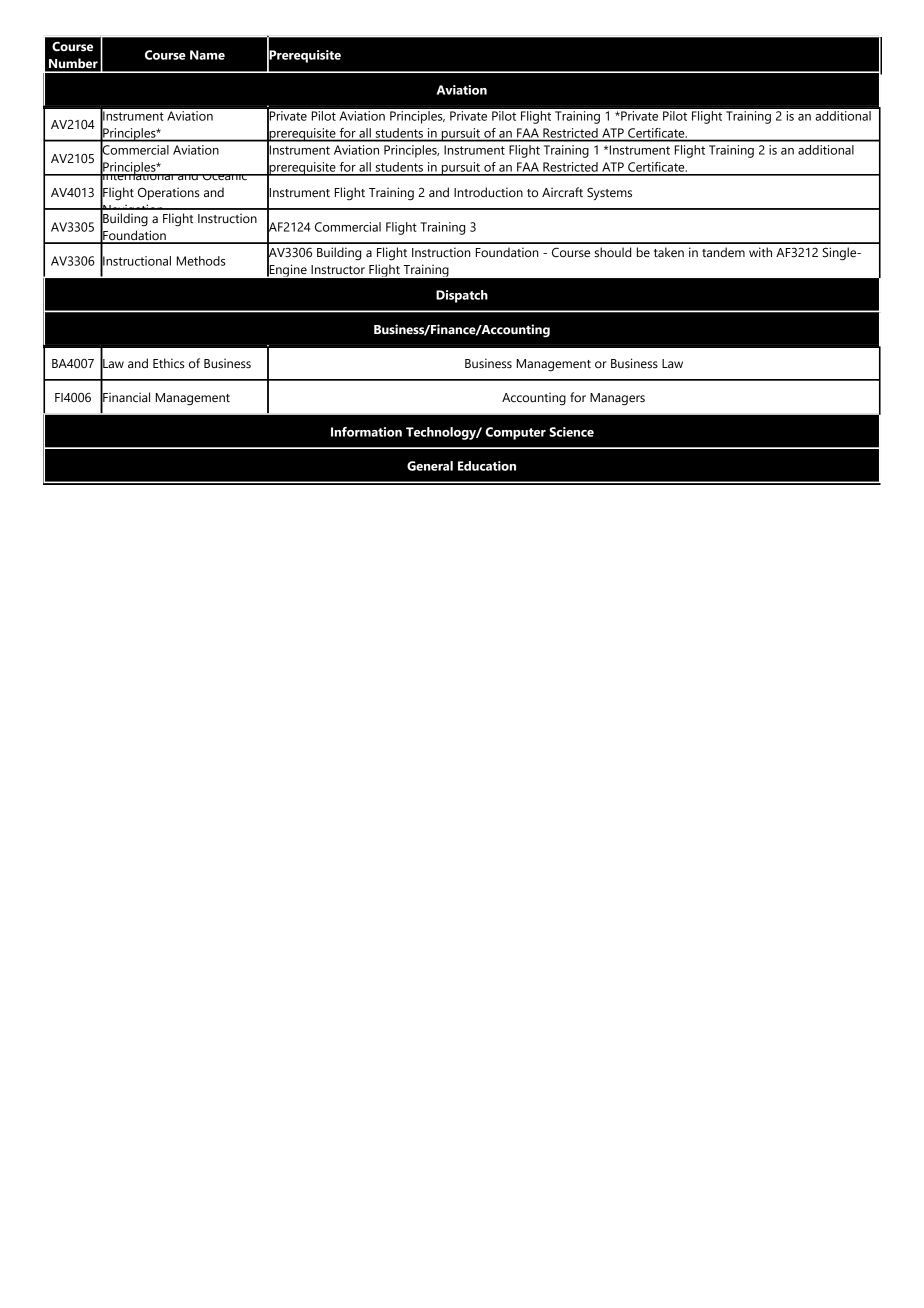  I want to click on Education, so click(487, 466).
